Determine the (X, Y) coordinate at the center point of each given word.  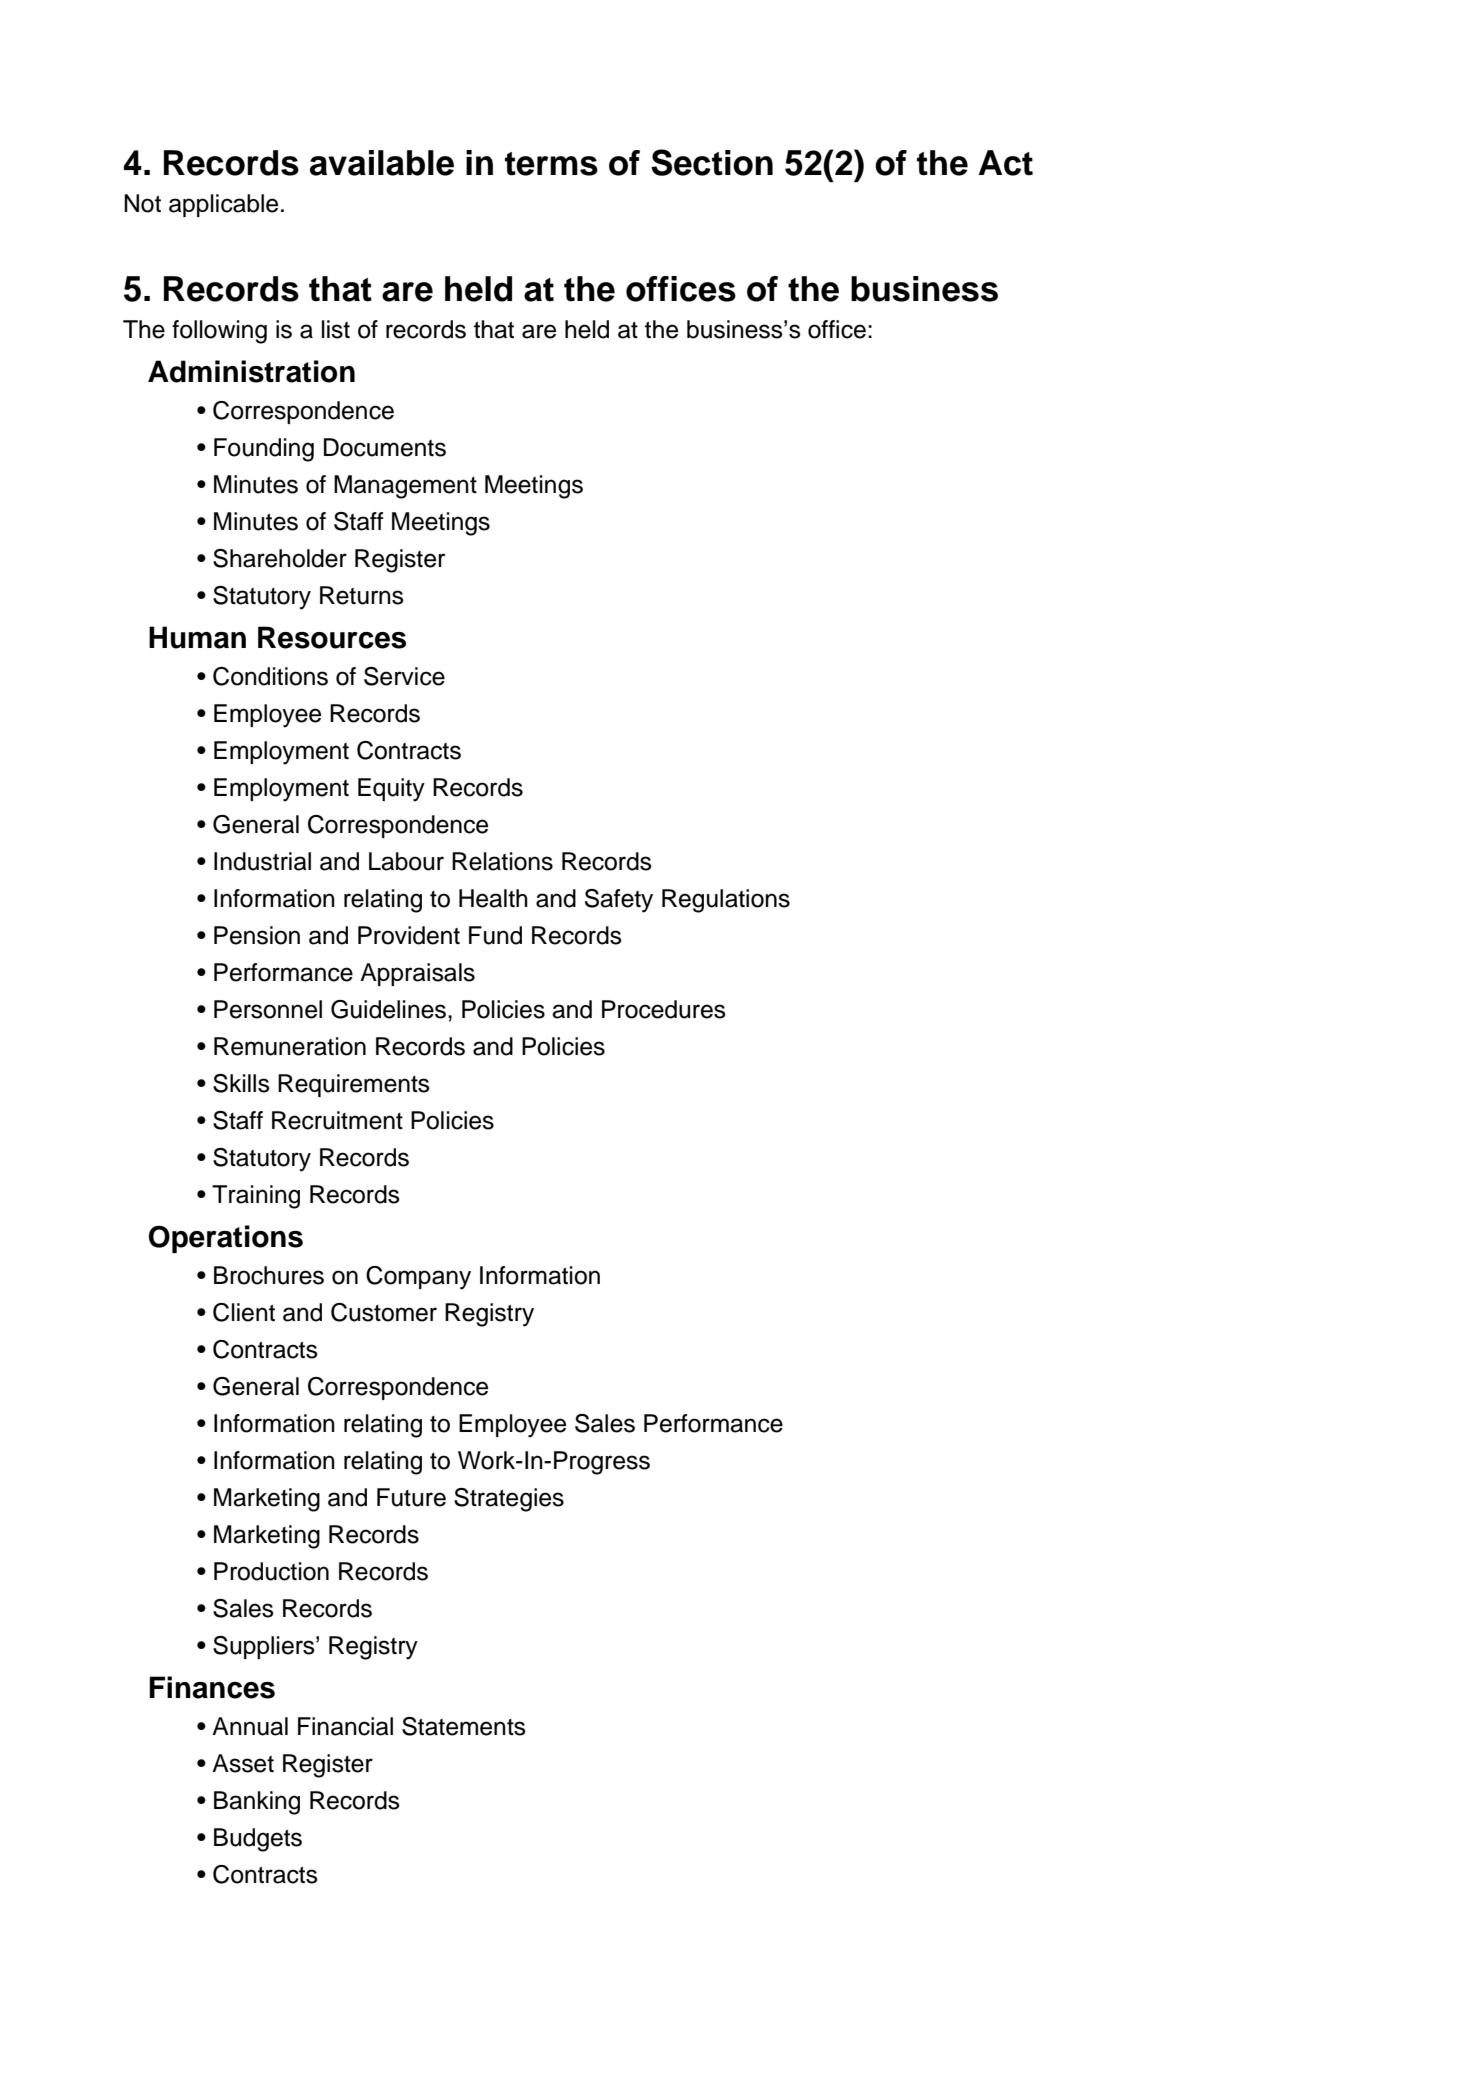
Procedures (664, 1009)
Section (712, 162)
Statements (464, 1726)
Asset (243, 1763)
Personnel (268, 1009)
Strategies (509, 1500)
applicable (223, 205)
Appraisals (417, 974)
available (382, 163)
